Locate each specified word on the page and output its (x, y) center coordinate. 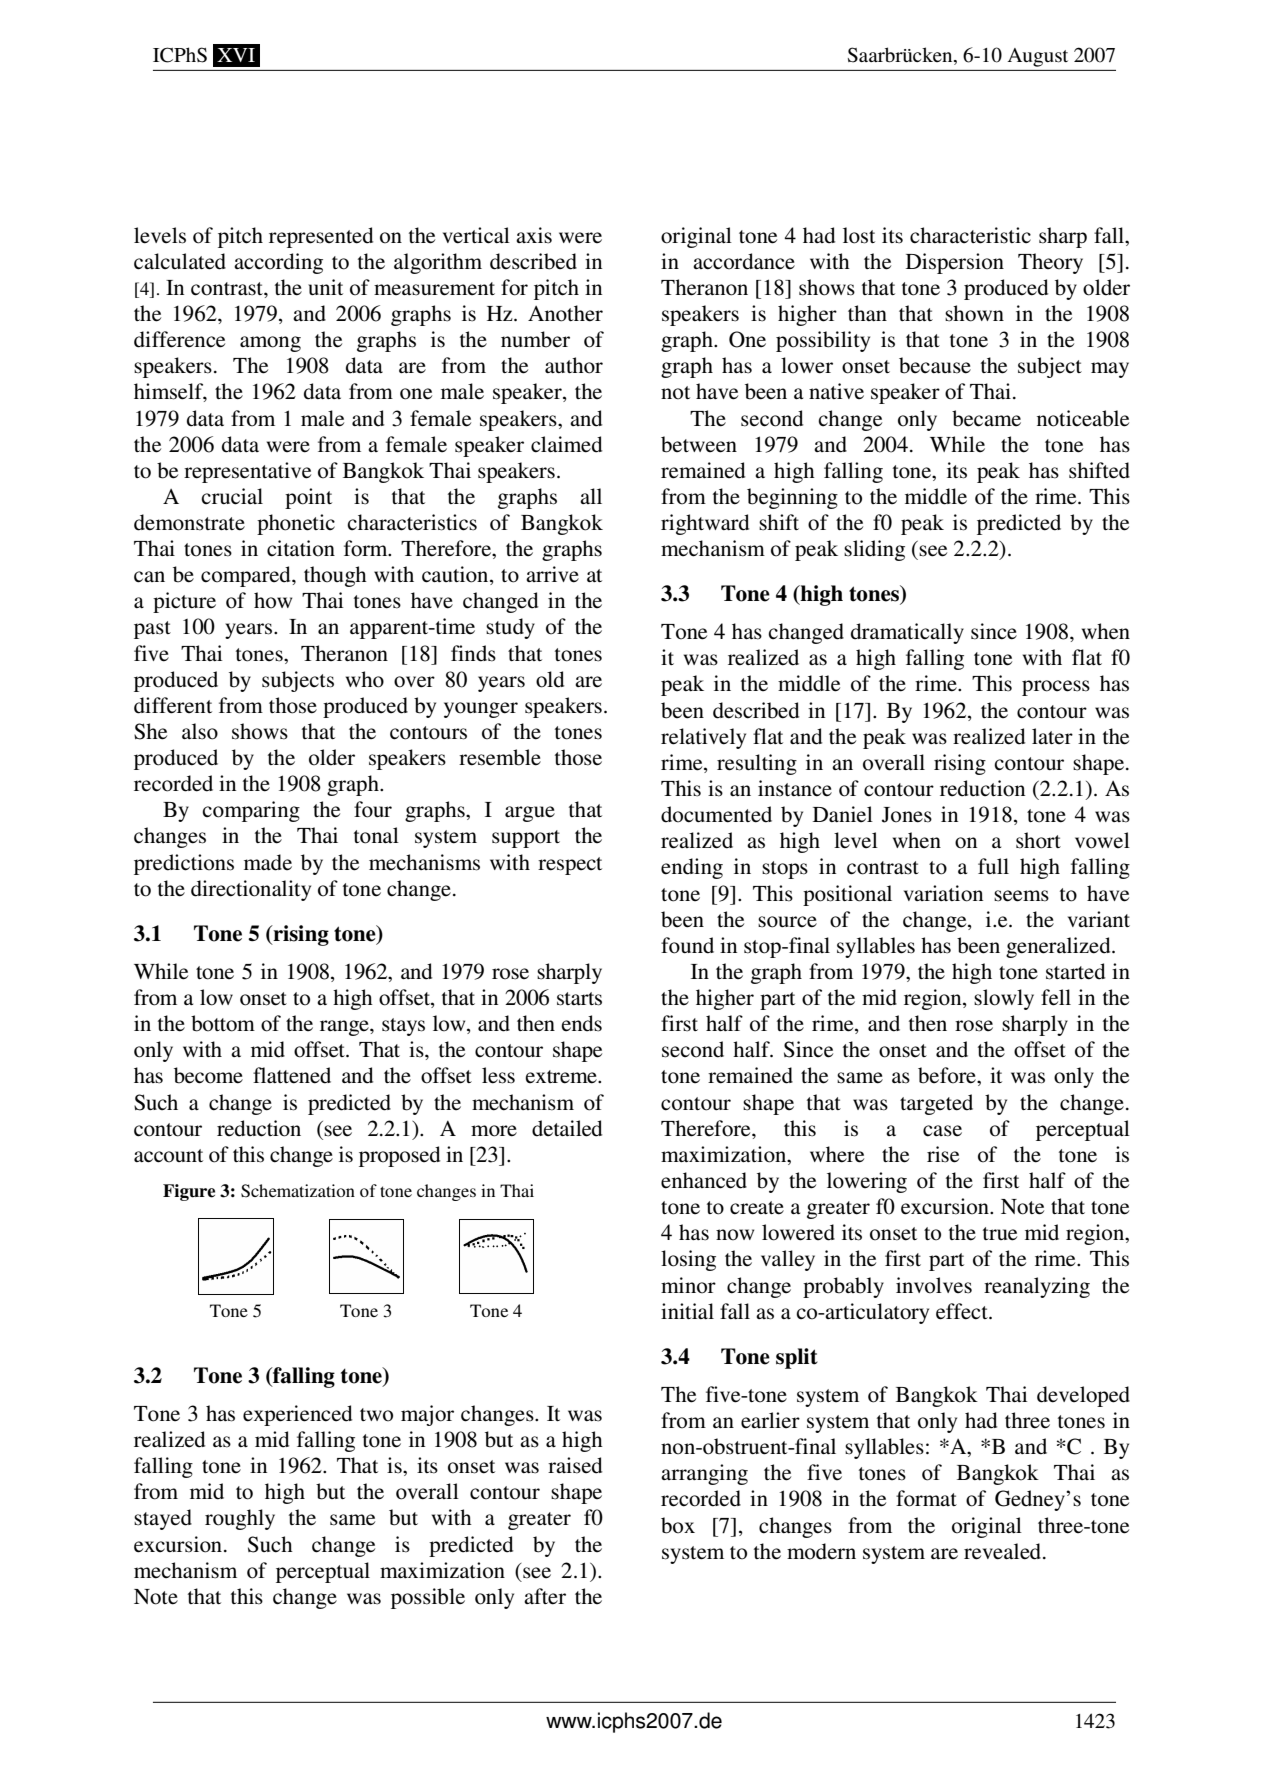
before (948, 1075)
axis (534, 235)
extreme (562, 1077)
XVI (236, 55)
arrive (552, 574)
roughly (240, 1519)
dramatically (907, 633)
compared (247, 576)
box (678, 1525)
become (208, 1075)
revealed (1004, 1551)
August (1038, 57)
